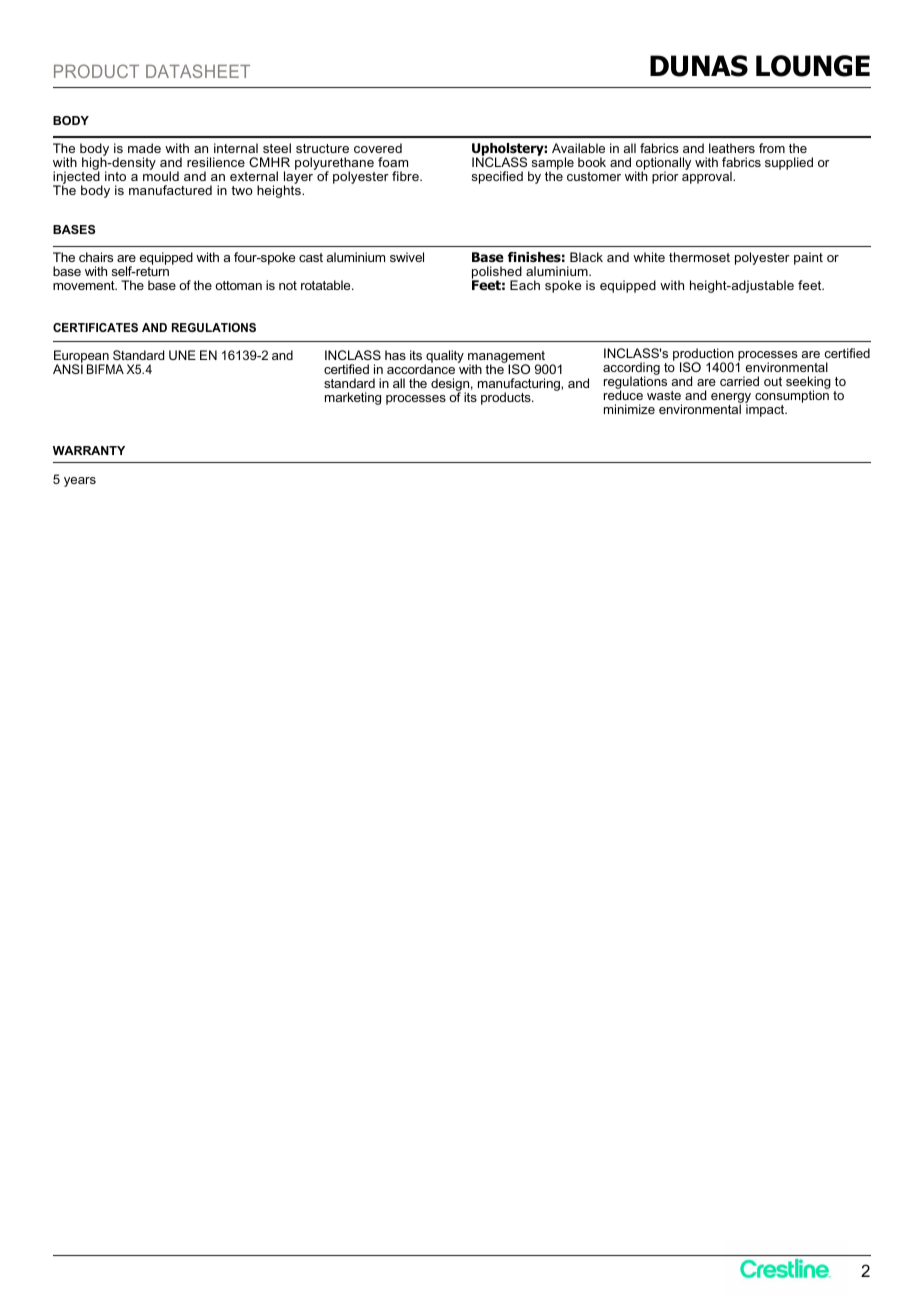 Image resolution: width=924 pixels, height=1308 pixels. What do you see at coordinates (699, 257) in the screenshot?
I see `thermoset` at bounding box center [699, 257].
